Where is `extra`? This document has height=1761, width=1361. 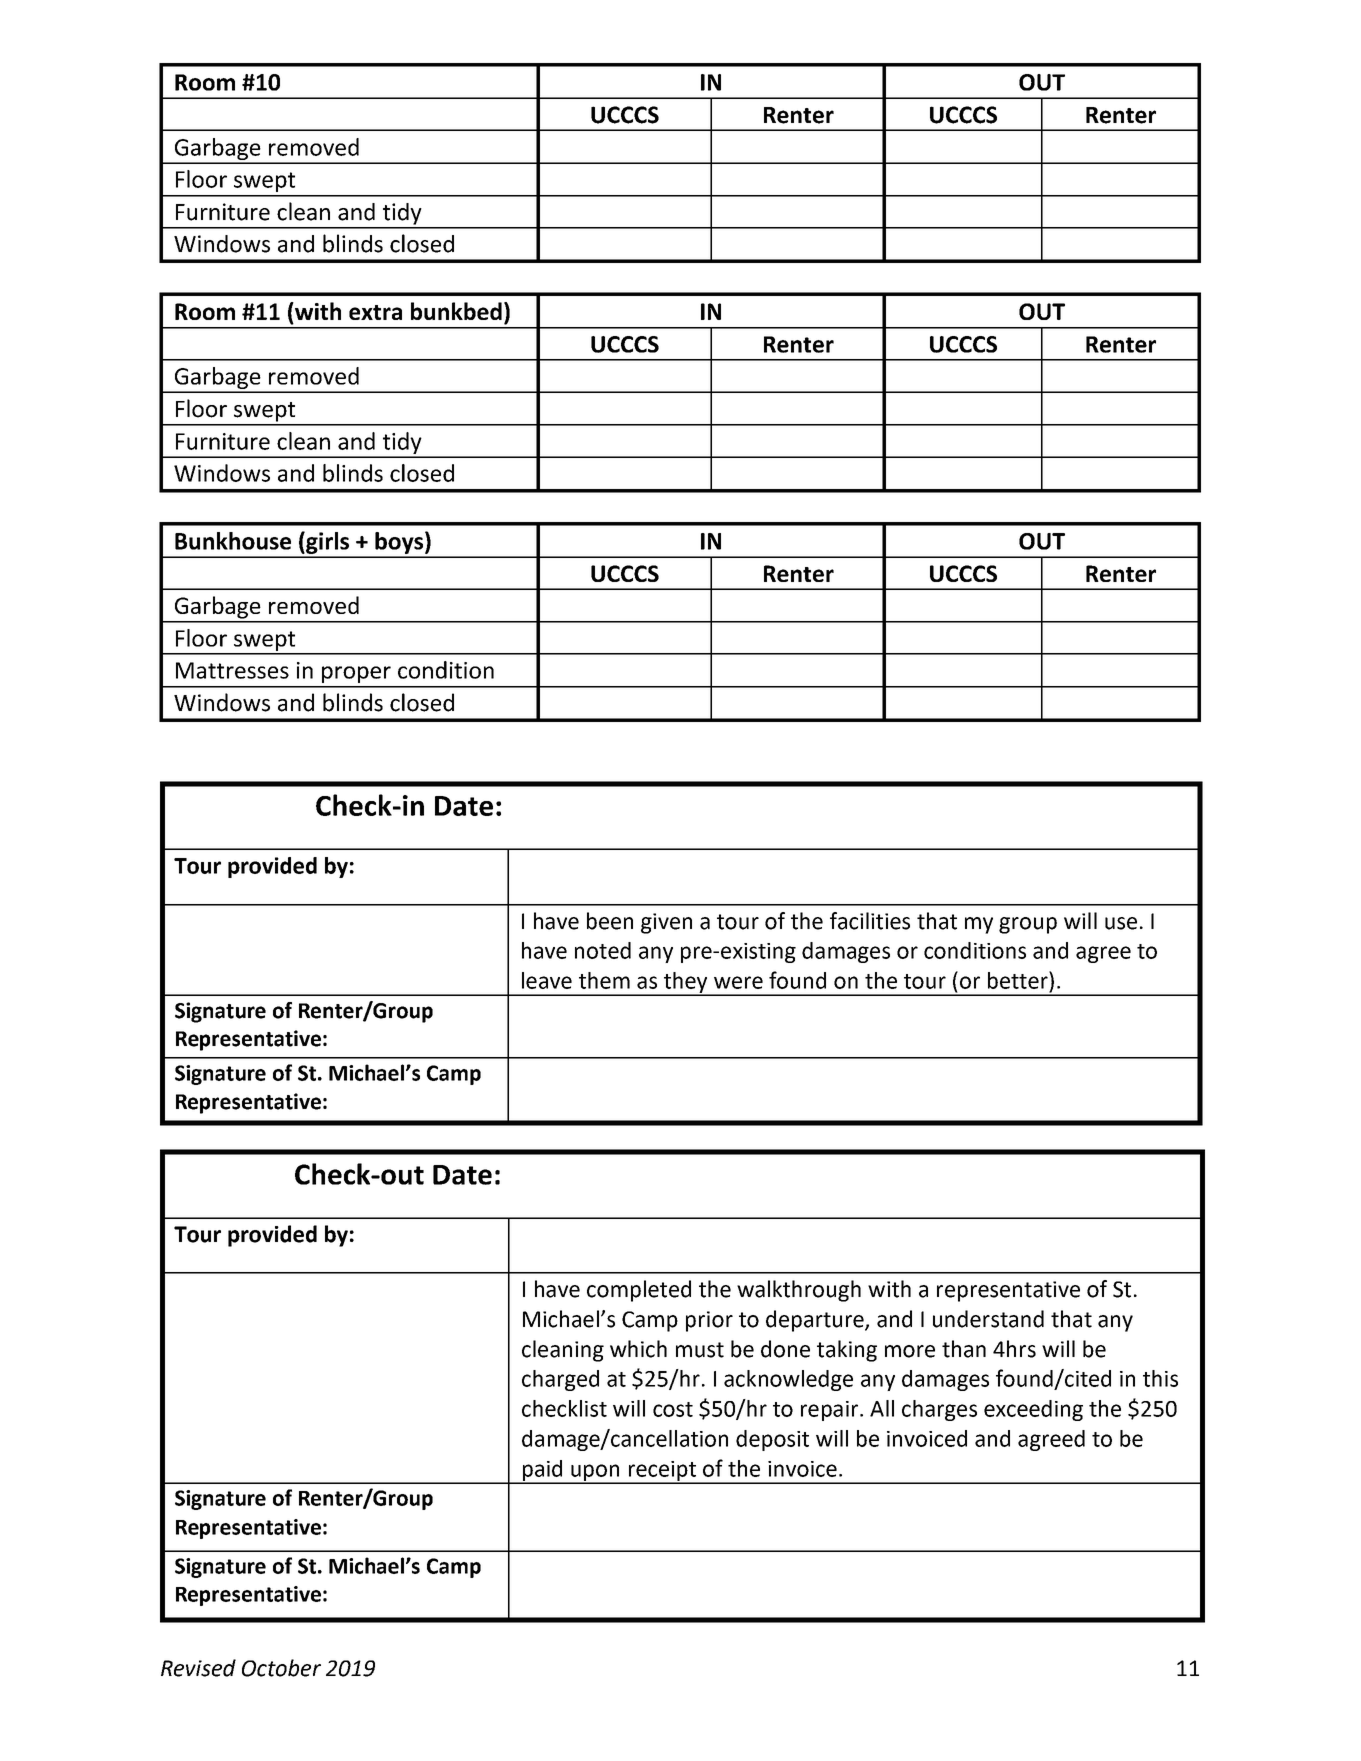 extra is located at coordinates (375, 312).
